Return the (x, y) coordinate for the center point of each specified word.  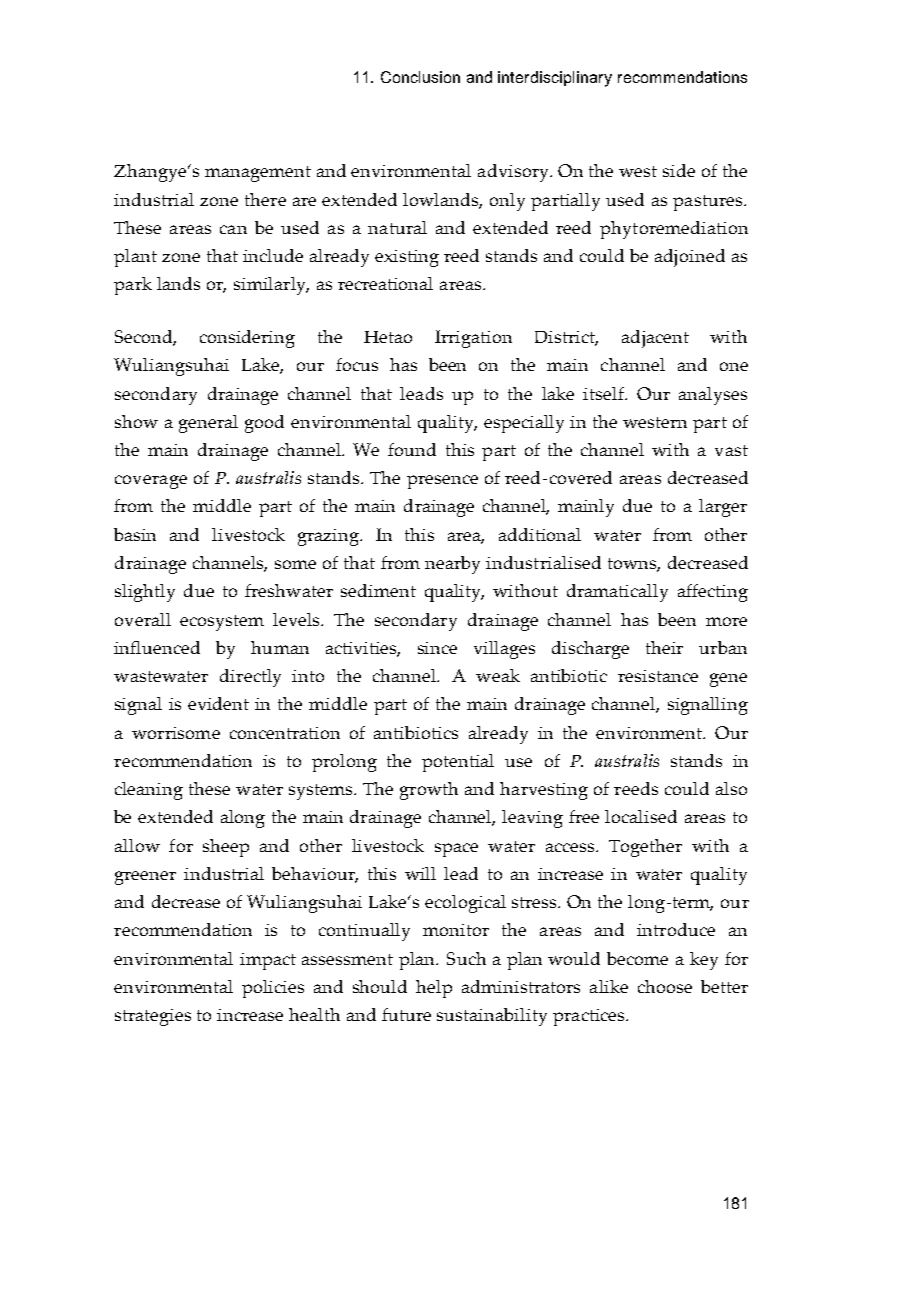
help (434, 989)
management (258, 174)
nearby (452, 565)
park (133, 286)
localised (641, 816)
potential (458, 763)
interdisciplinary (555, 79)
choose (665, 986)
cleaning (149, 791)
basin (135, 534)
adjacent (655, 339)
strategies (153, 1017)
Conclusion (420, 77)
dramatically (617, 593)
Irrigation (473, 339)
